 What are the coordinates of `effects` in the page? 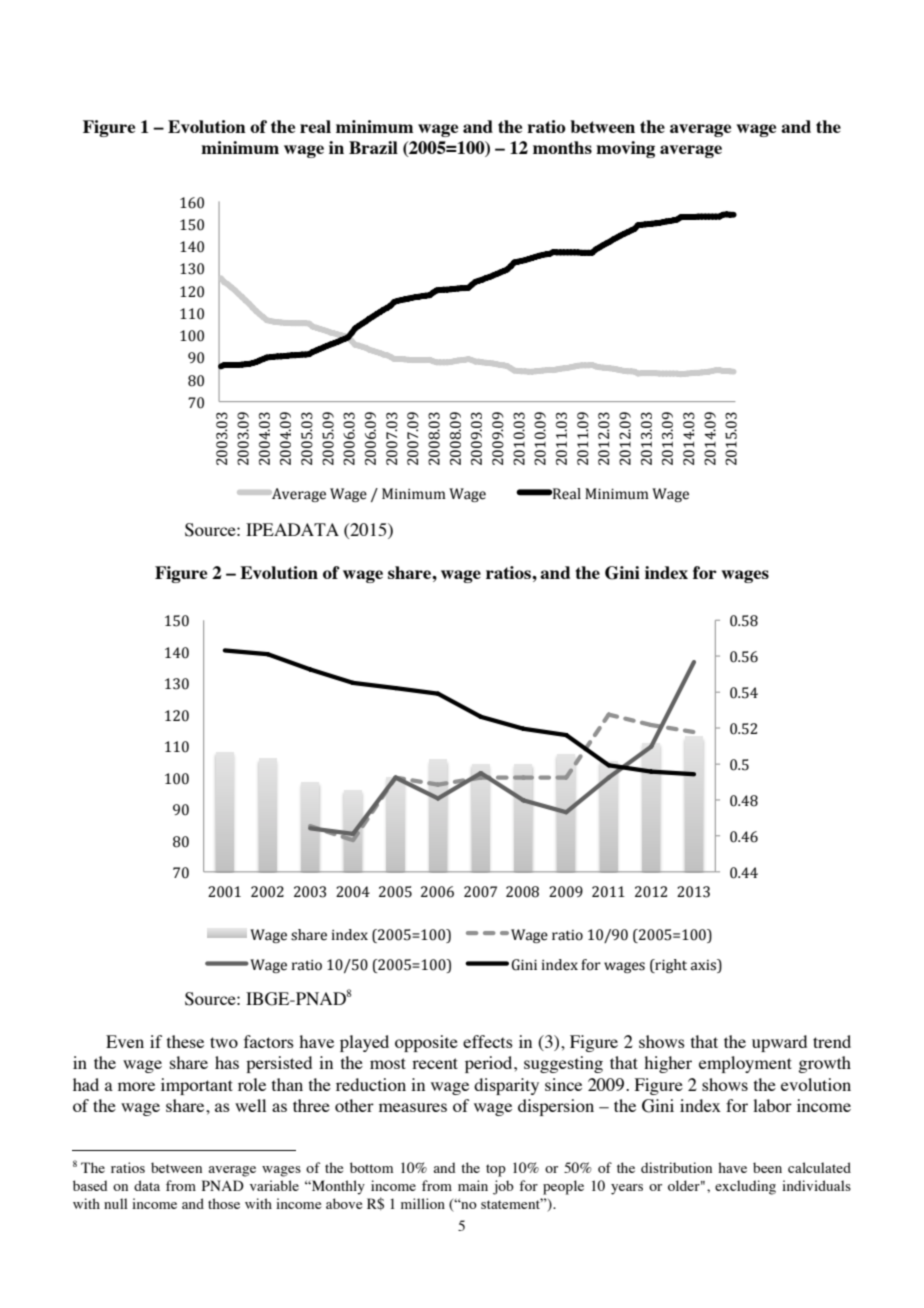 It's located at (488, 1041).
